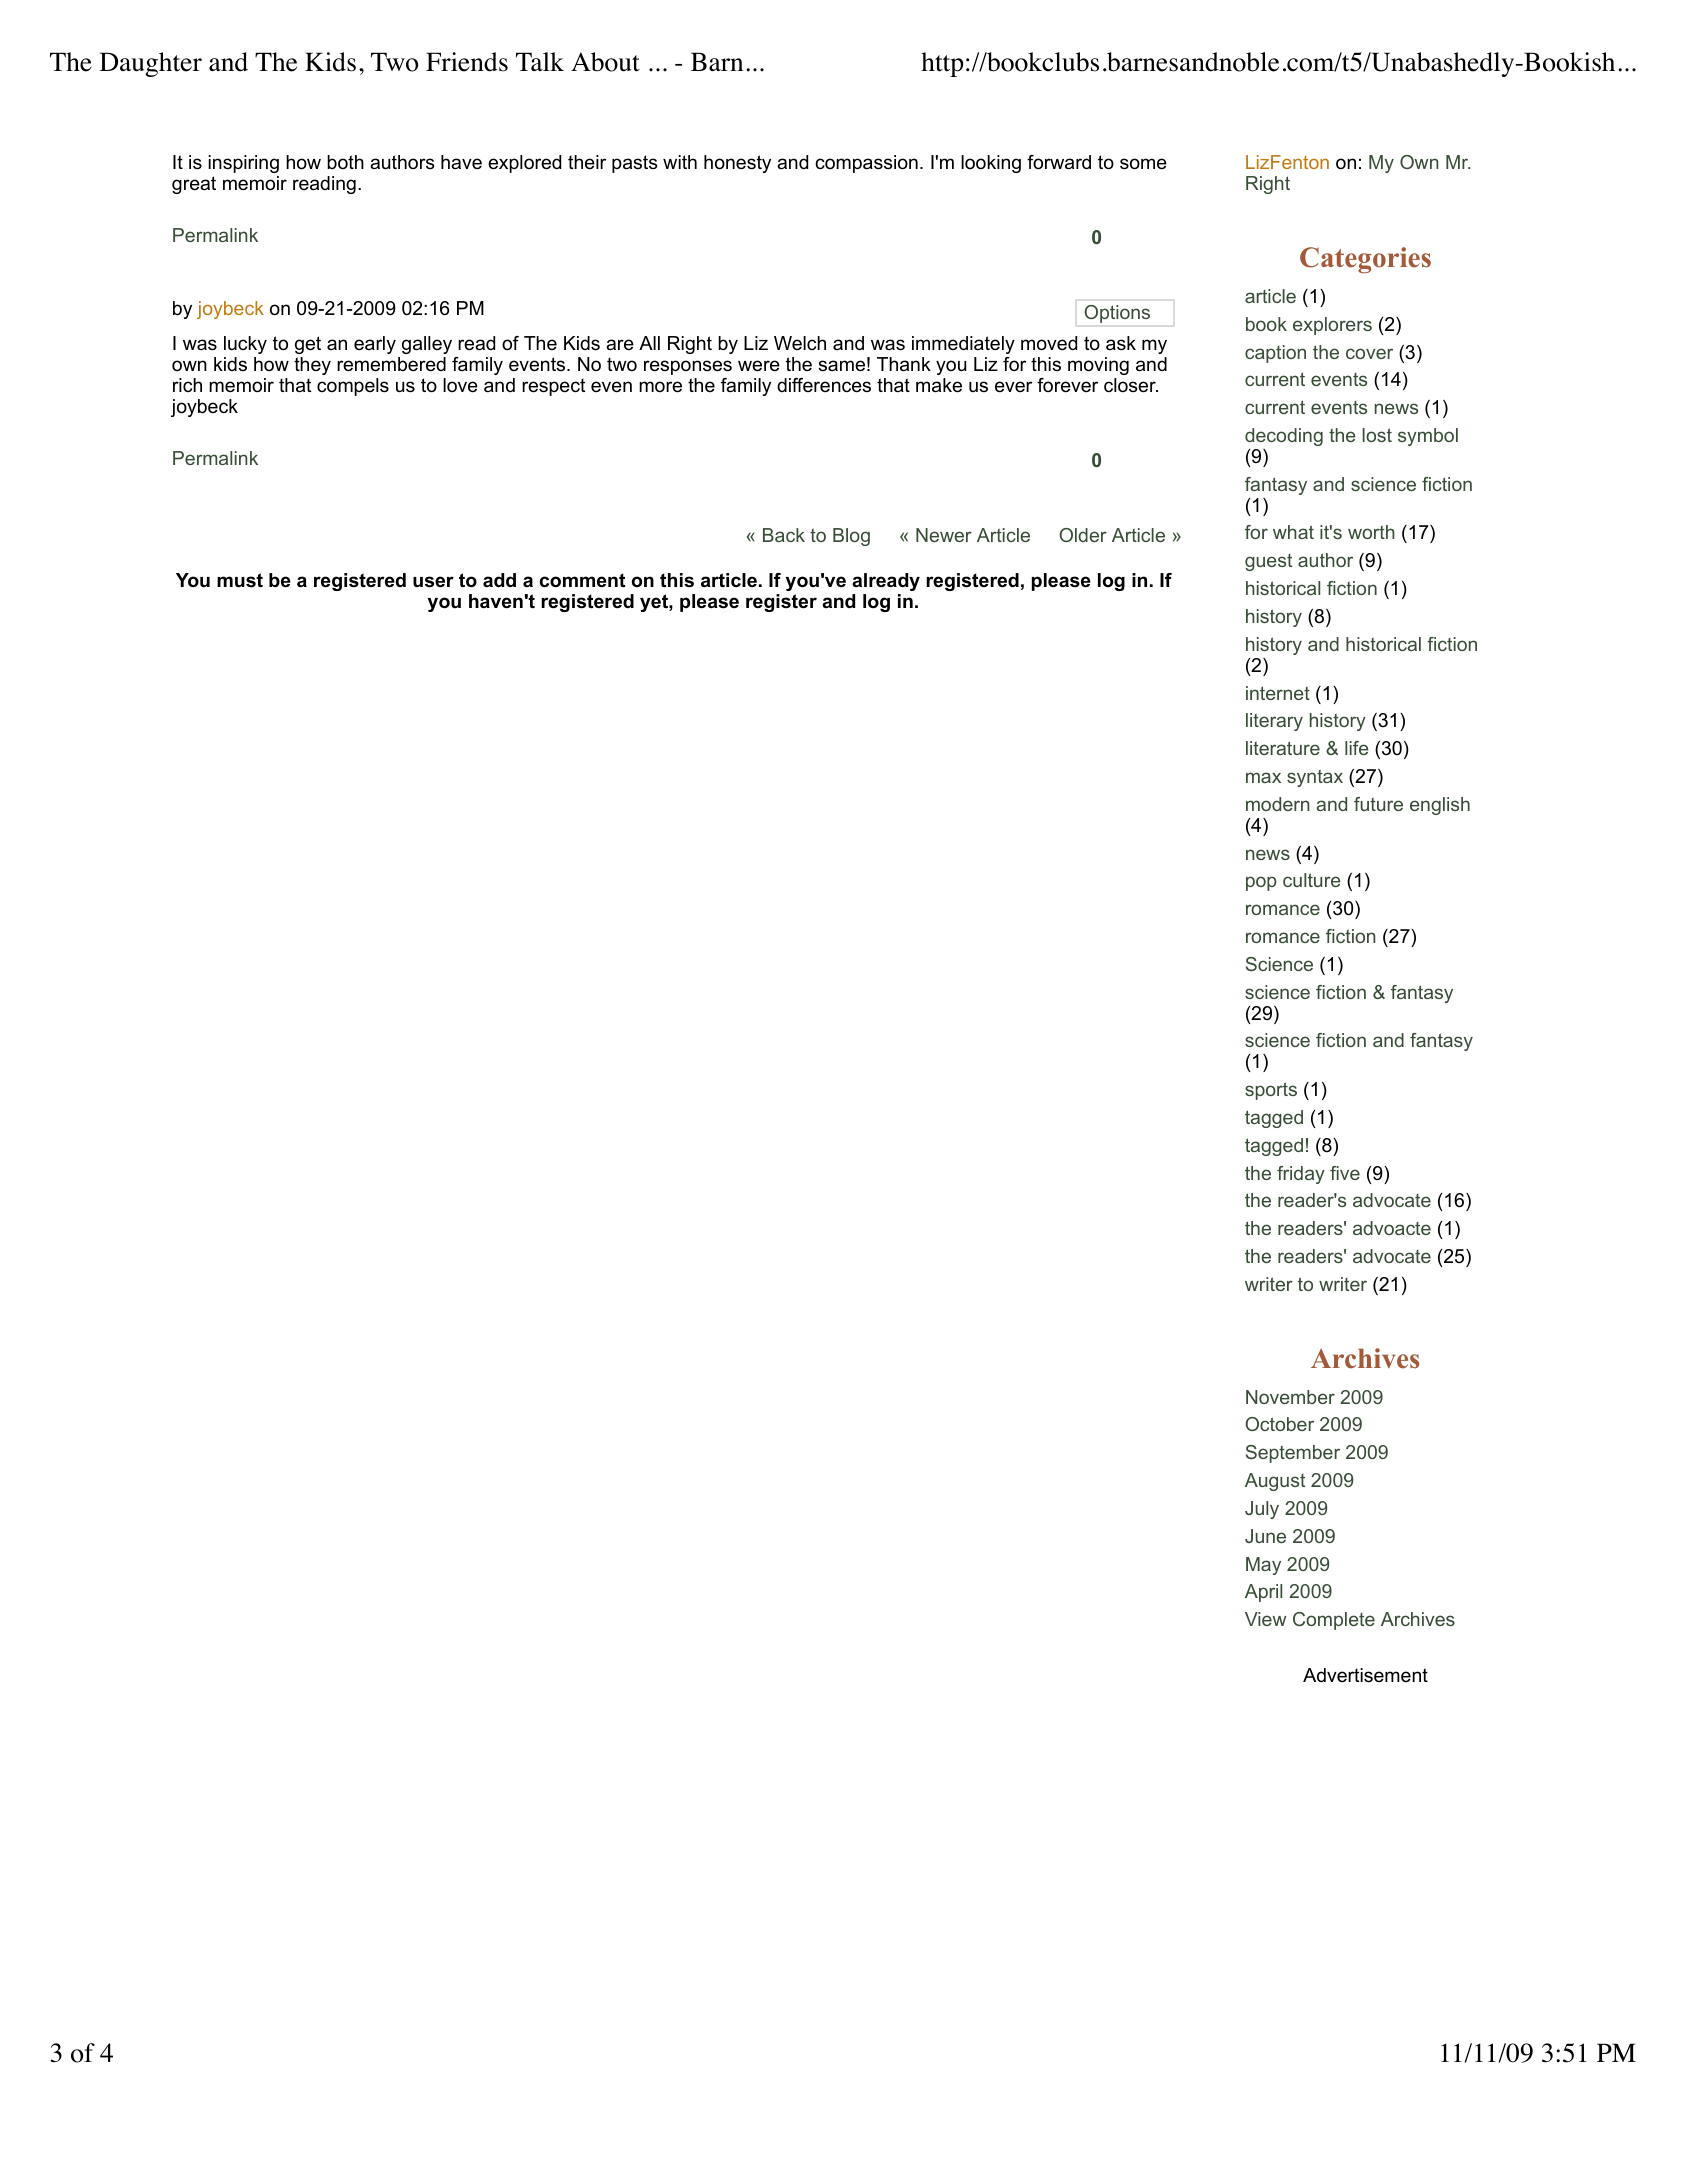 This document has width=1686, height=2181. What do you see at coordinates (784, 535) in the document?
I see `Back` at bounding box center [784, 535].
